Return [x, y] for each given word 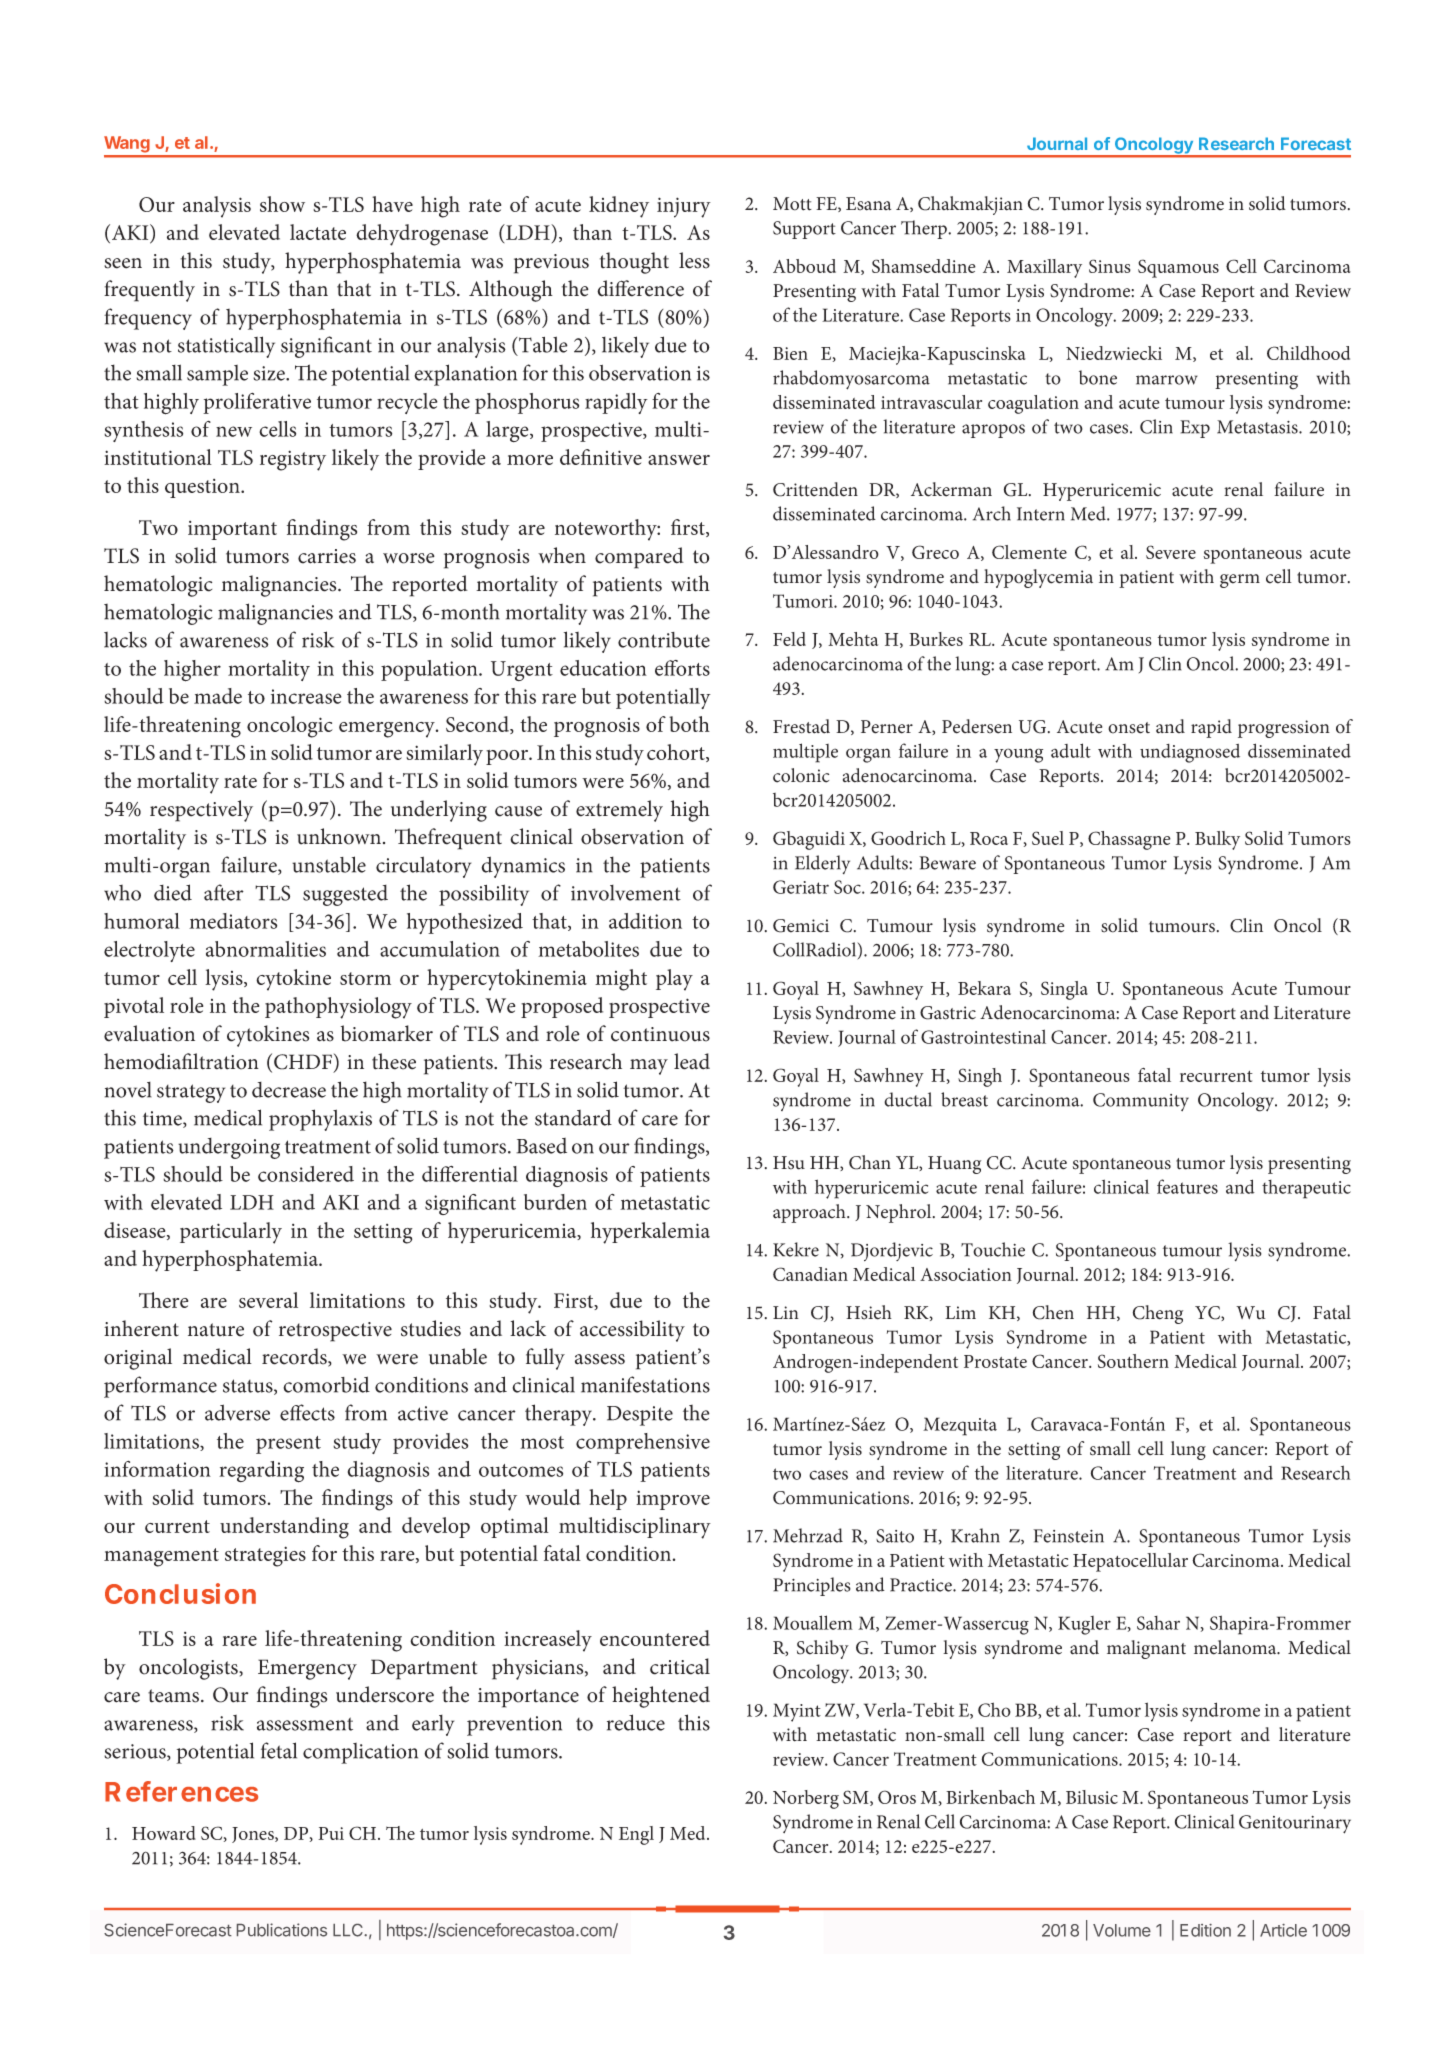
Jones [254, 1835]
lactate [318, 232]
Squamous [1178, 268]
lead [692, 1061]
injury [684, 207]
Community [1141, 1102]
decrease [289, 1090]
